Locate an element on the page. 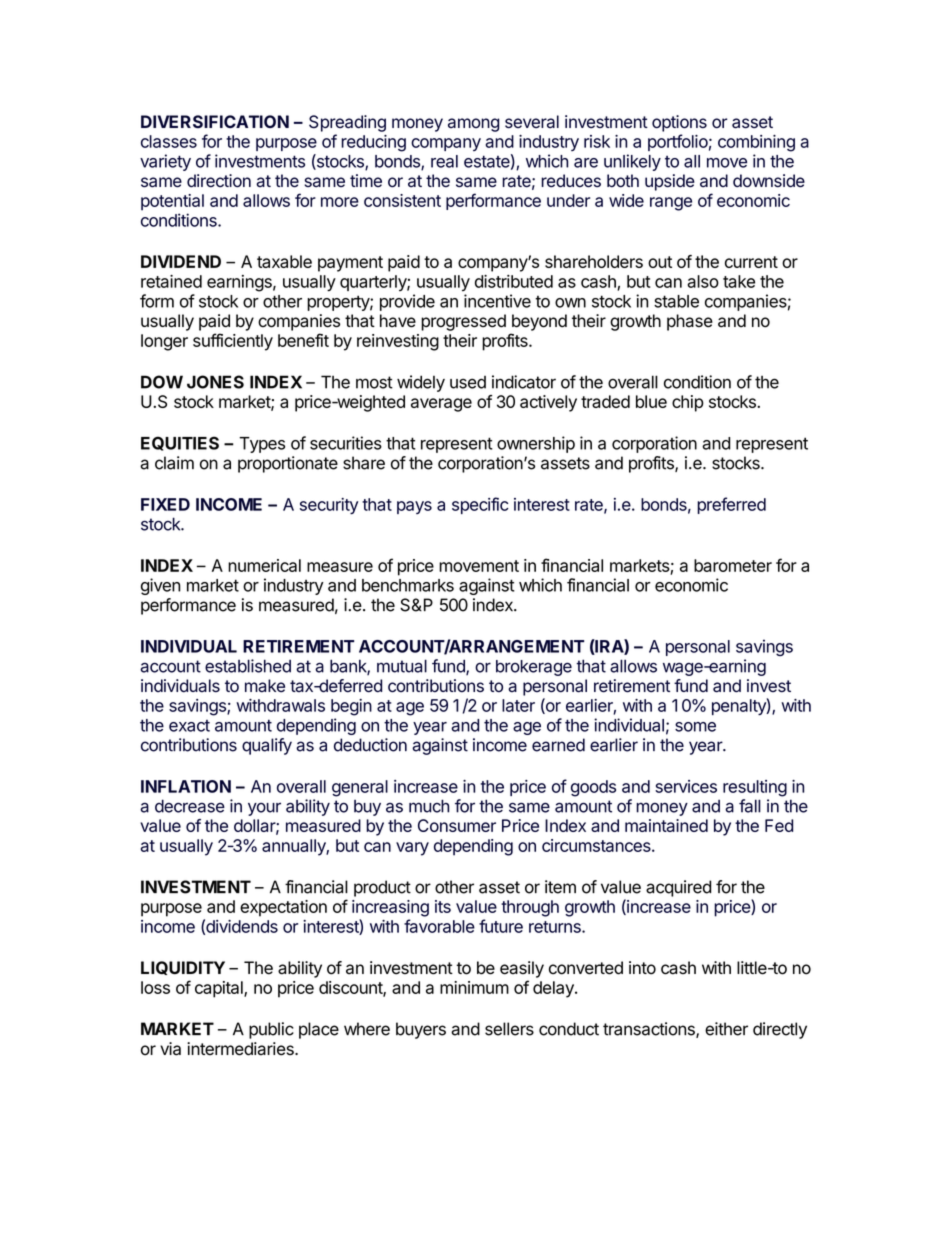 The image size is (952, 1233). established is located at coordinates (248, 666).
